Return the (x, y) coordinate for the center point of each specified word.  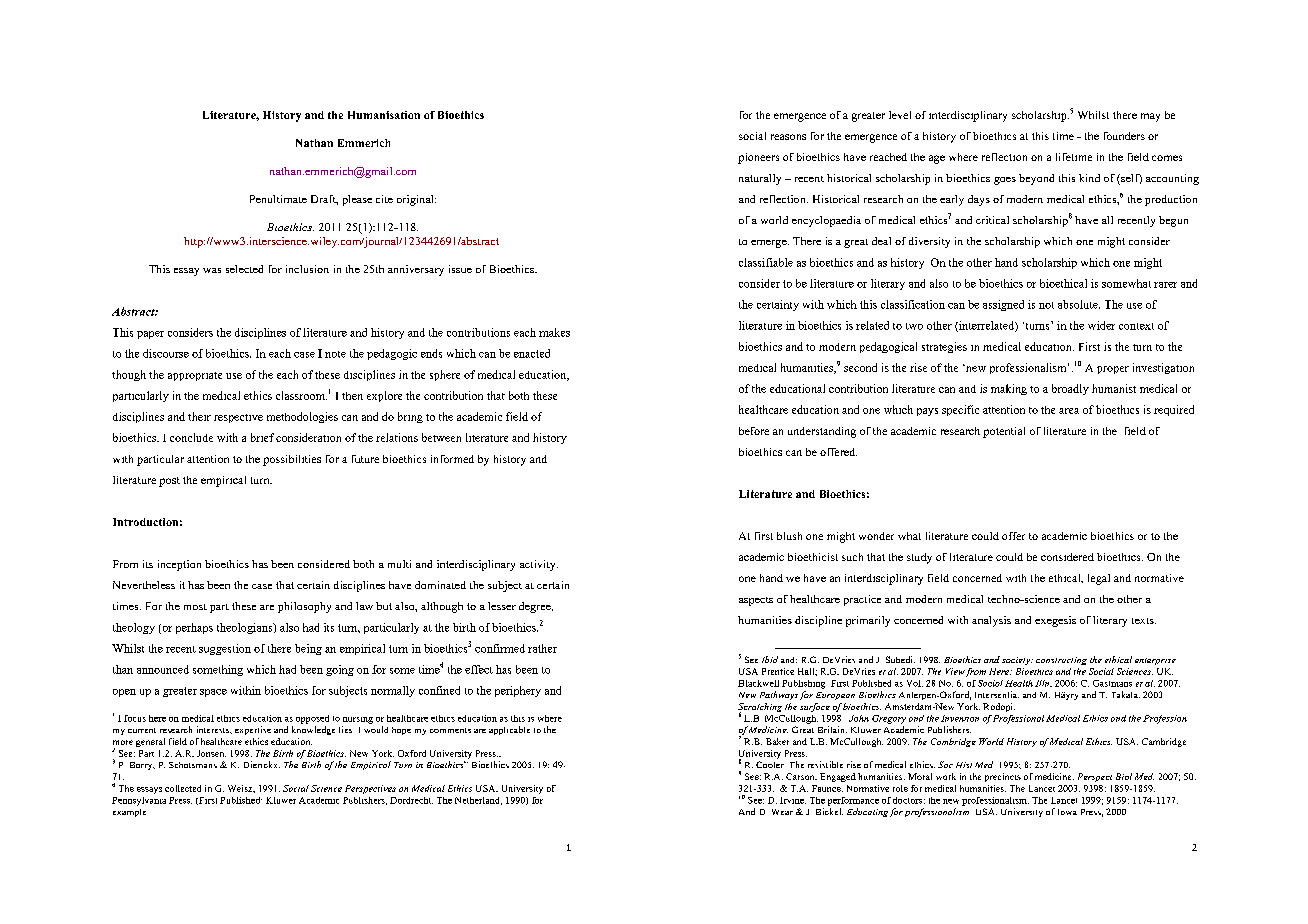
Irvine (793, 800)
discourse (166, 353)
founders (1124, 136)
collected (183, 788)
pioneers (758, 158)
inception (179, 565)
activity (539, 565)
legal (1099, 579)
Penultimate (278, 199)
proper (1113, 370)
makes (554, 332)
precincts (1003, 777)
